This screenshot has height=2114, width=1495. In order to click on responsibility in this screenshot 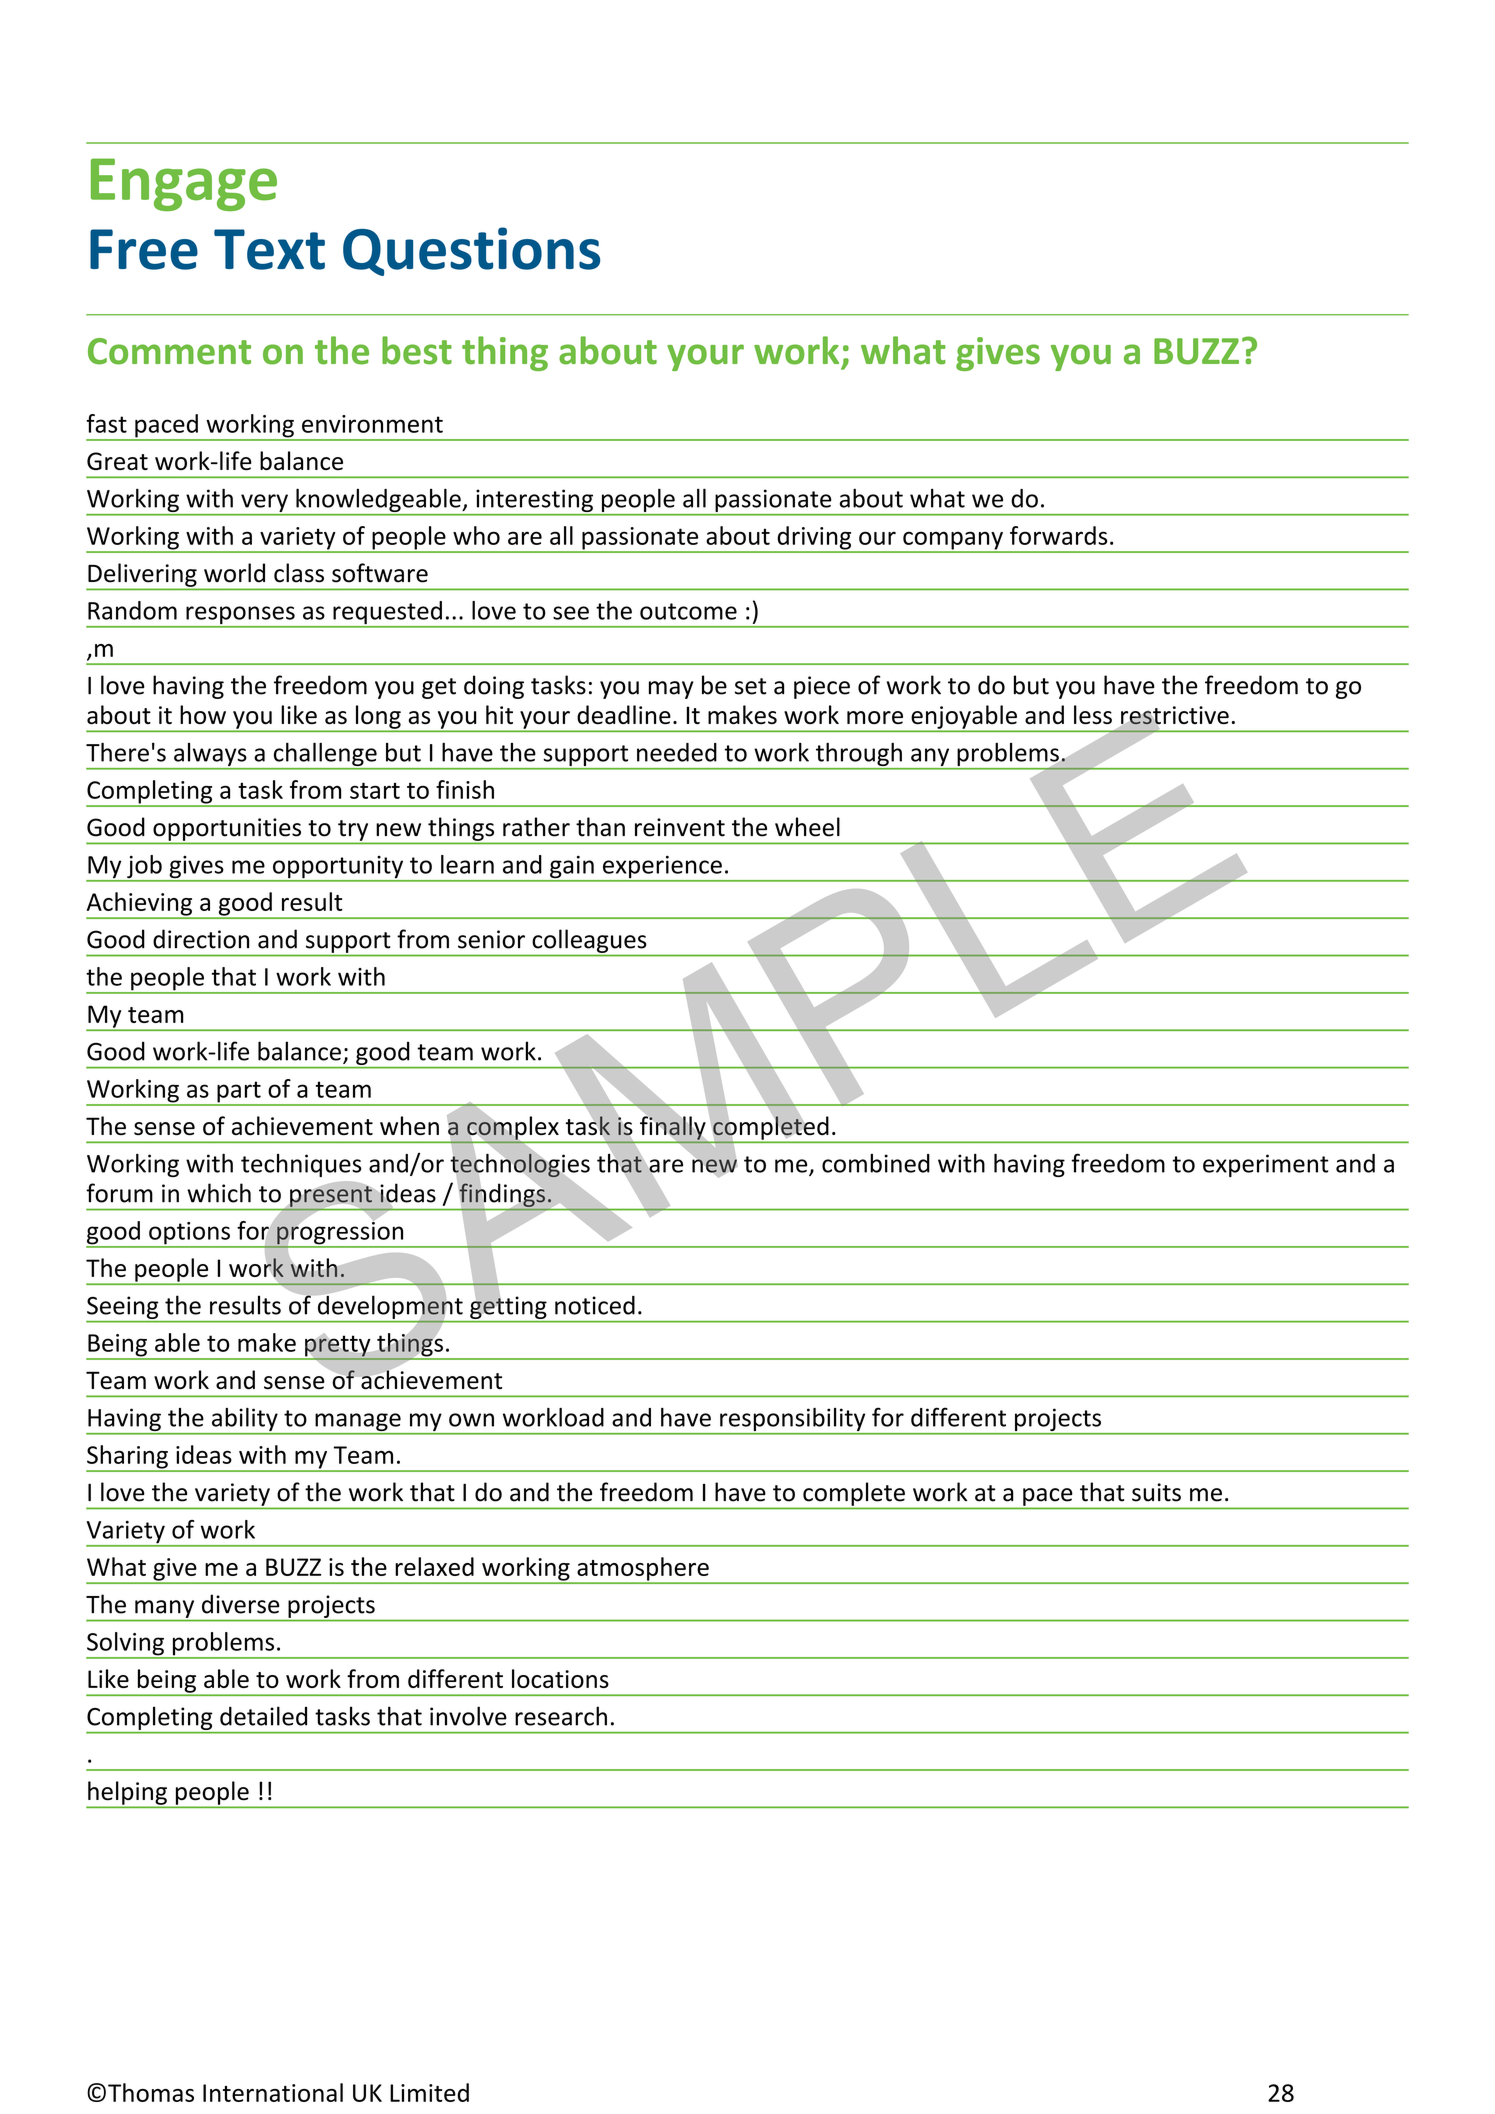, I will do `click(793, 1421)`.
